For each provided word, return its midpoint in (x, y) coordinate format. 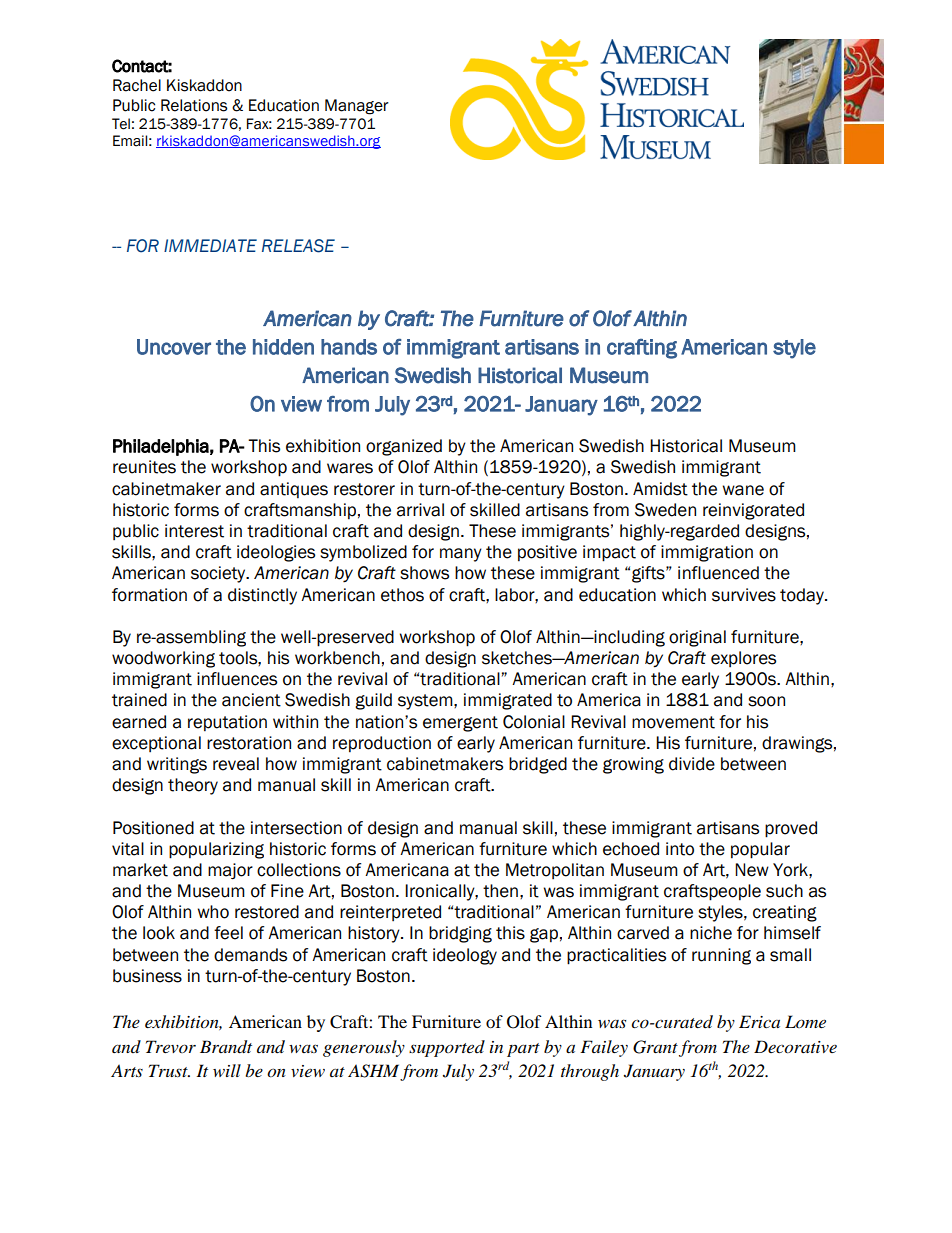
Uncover (174, 347)
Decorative (795, 1047)
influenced (718, 573)
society (219, 574)
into (680, 849)
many (461, 555)
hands (349, 347)
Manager (357, 107)
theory (193, 786)
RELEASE (298, 246)
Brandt (226, 1047)
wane (743, 490)
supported (447, 1048)
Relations (194, 105)
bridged (538, 765)
